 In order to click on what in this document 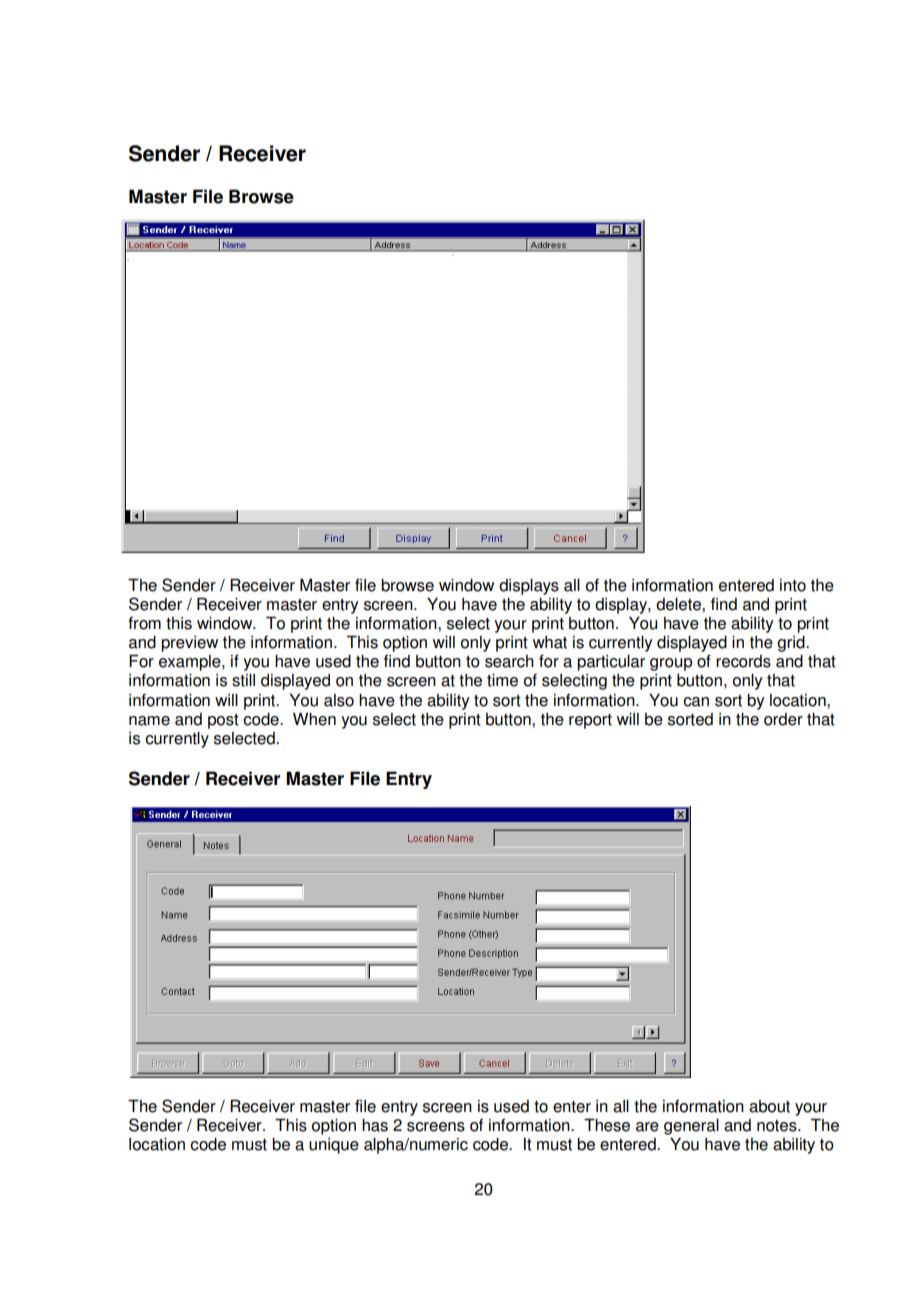, I will do `click(550, 642)`.
